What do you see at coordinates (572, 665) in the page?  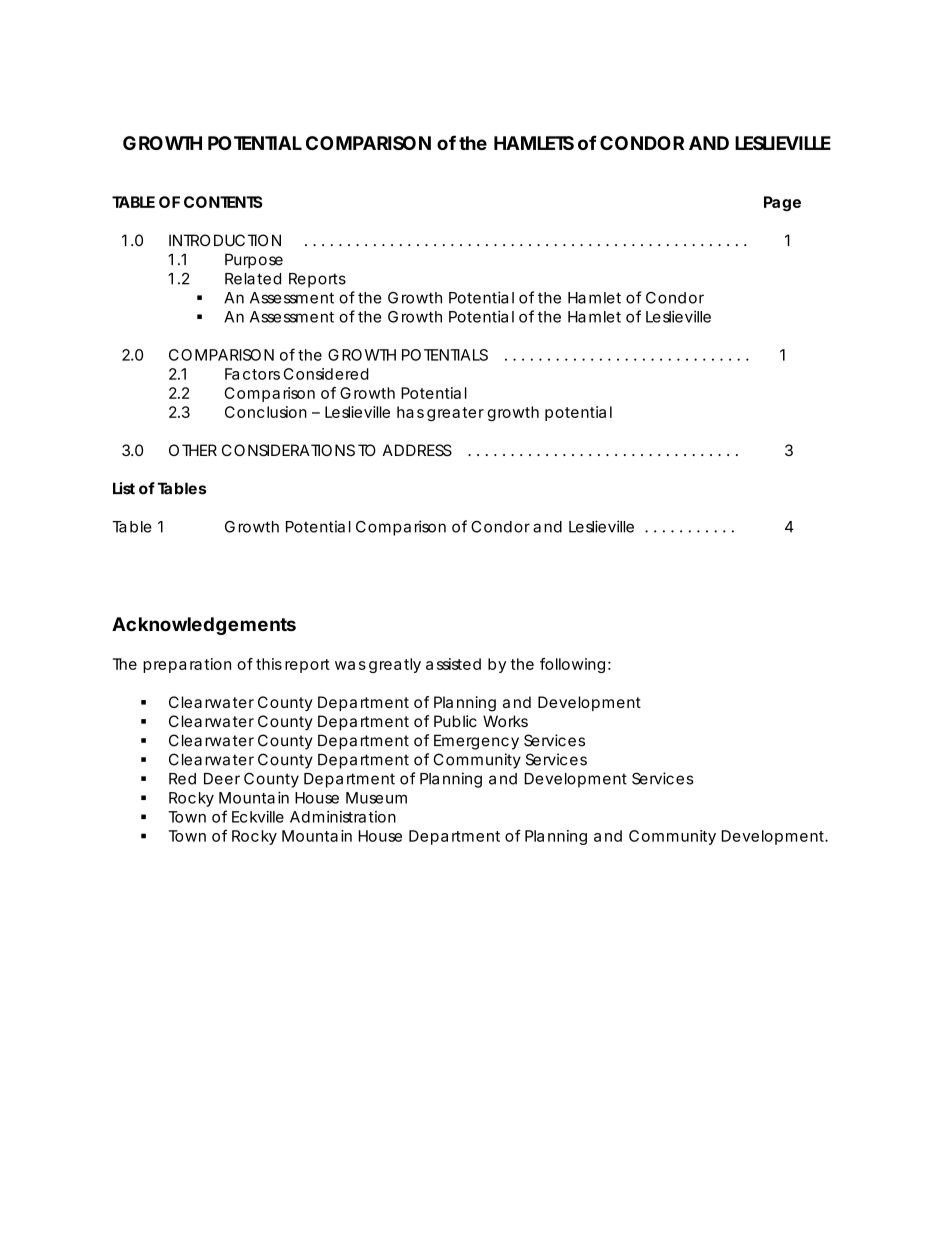 I see `following` at bounding box center [572, 665].
